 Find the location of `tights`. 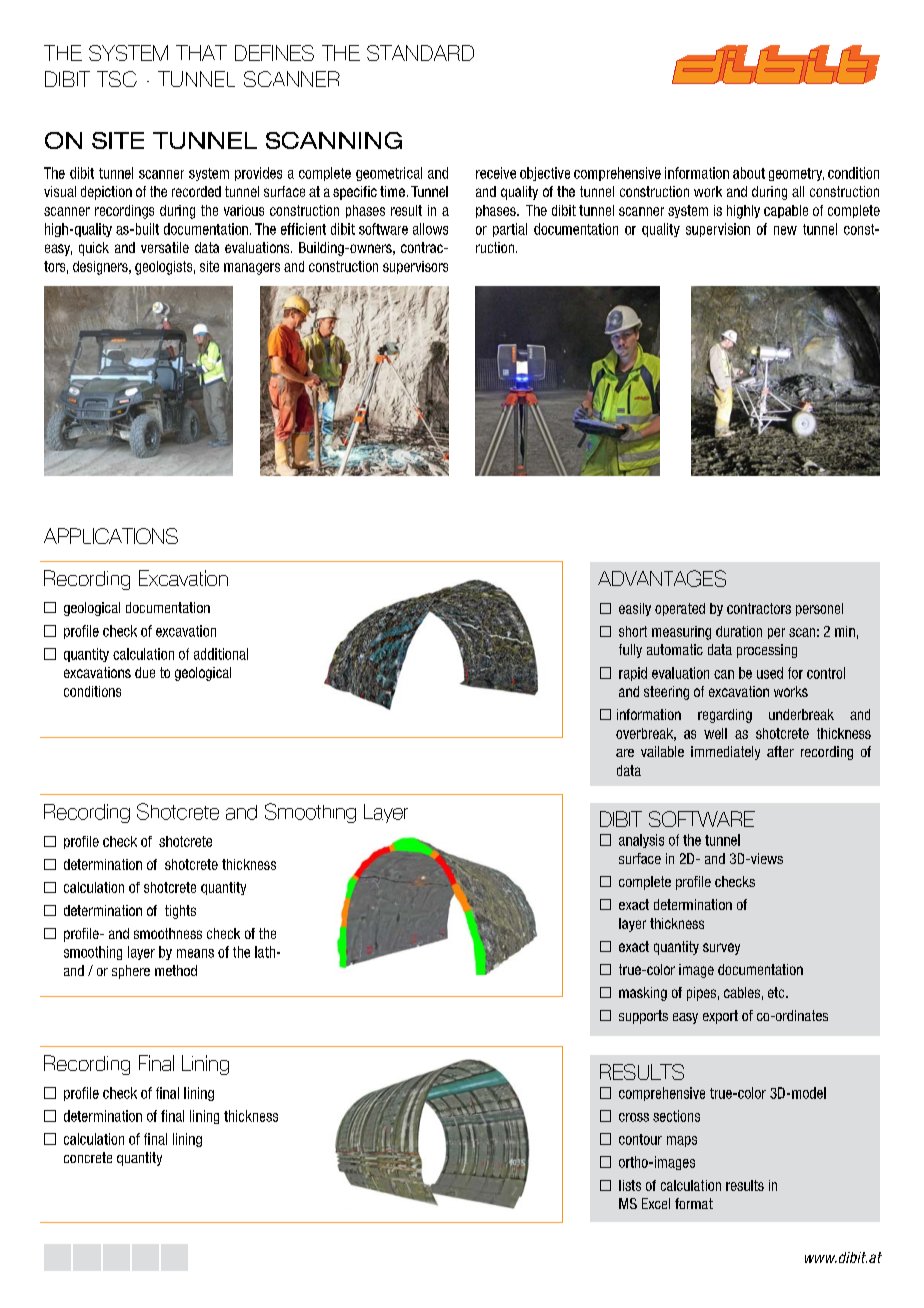

tights is located at coordinates (180, 912).
